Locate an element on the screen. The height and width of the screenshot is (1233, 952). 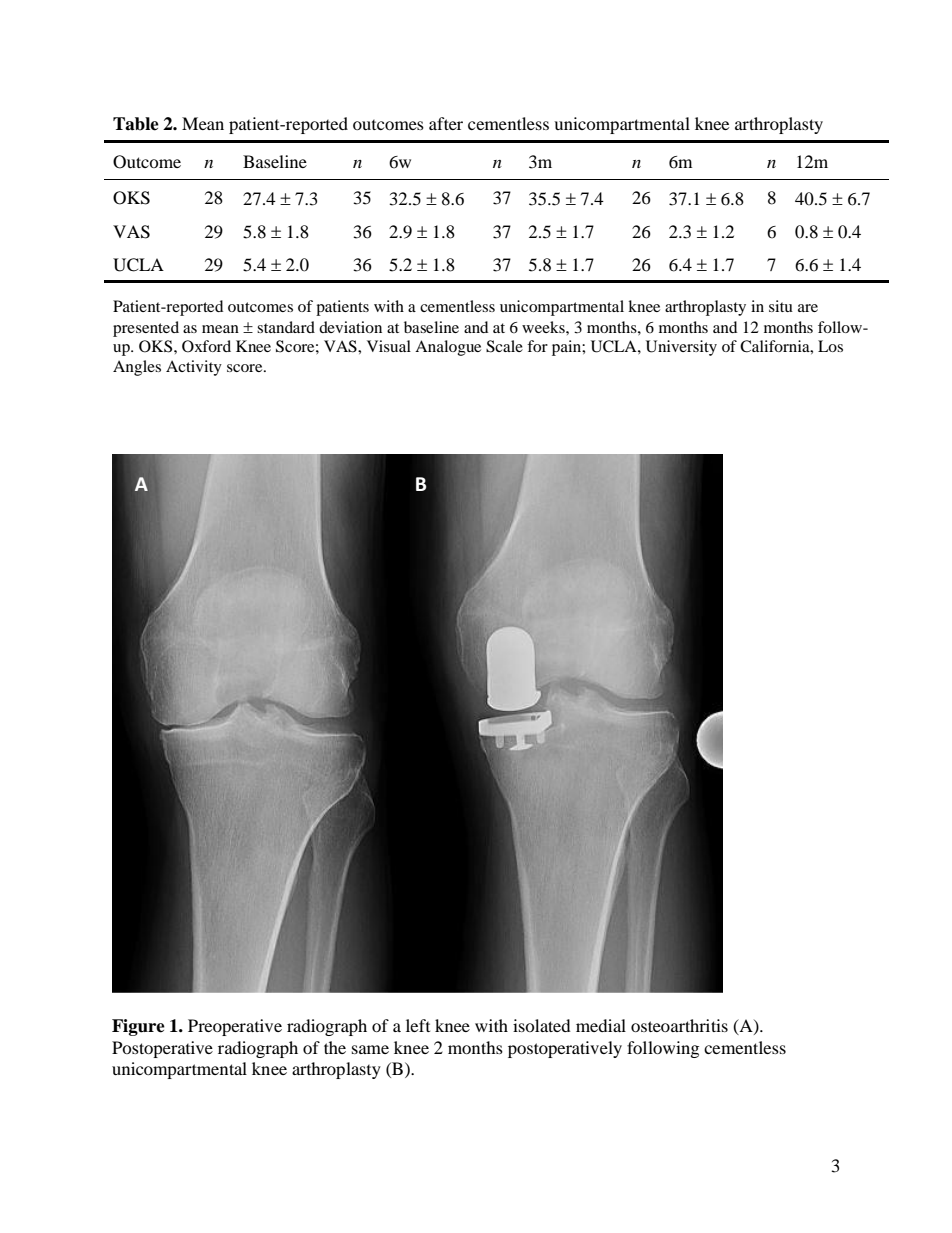
Figure is located at coordinates (138, 1027).
